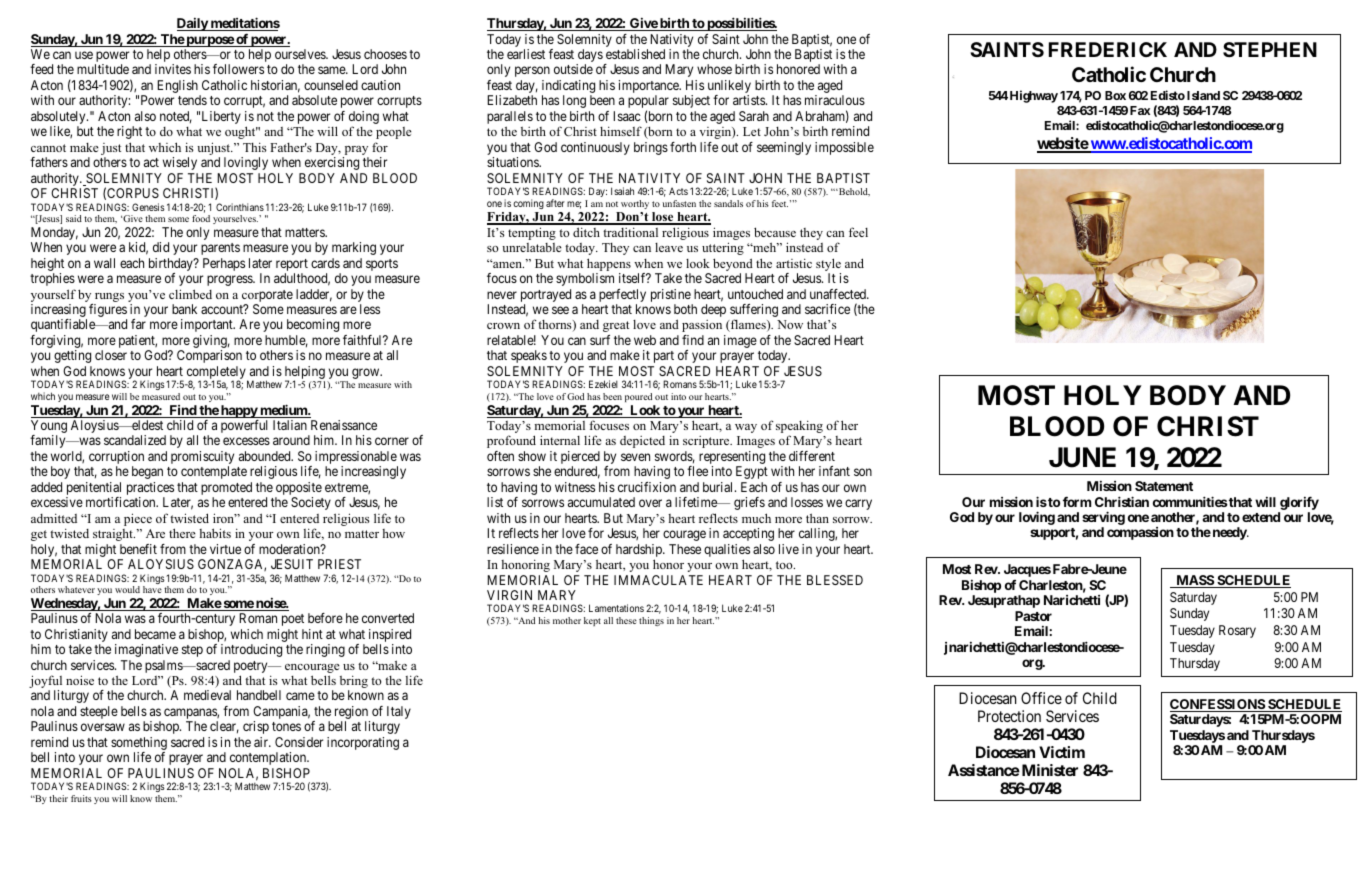 This screenshot has height=887, width=1372. What do you see at coordinates (152, 589) in the screenshot?
I see `have` at bounding box center [152, 589].
